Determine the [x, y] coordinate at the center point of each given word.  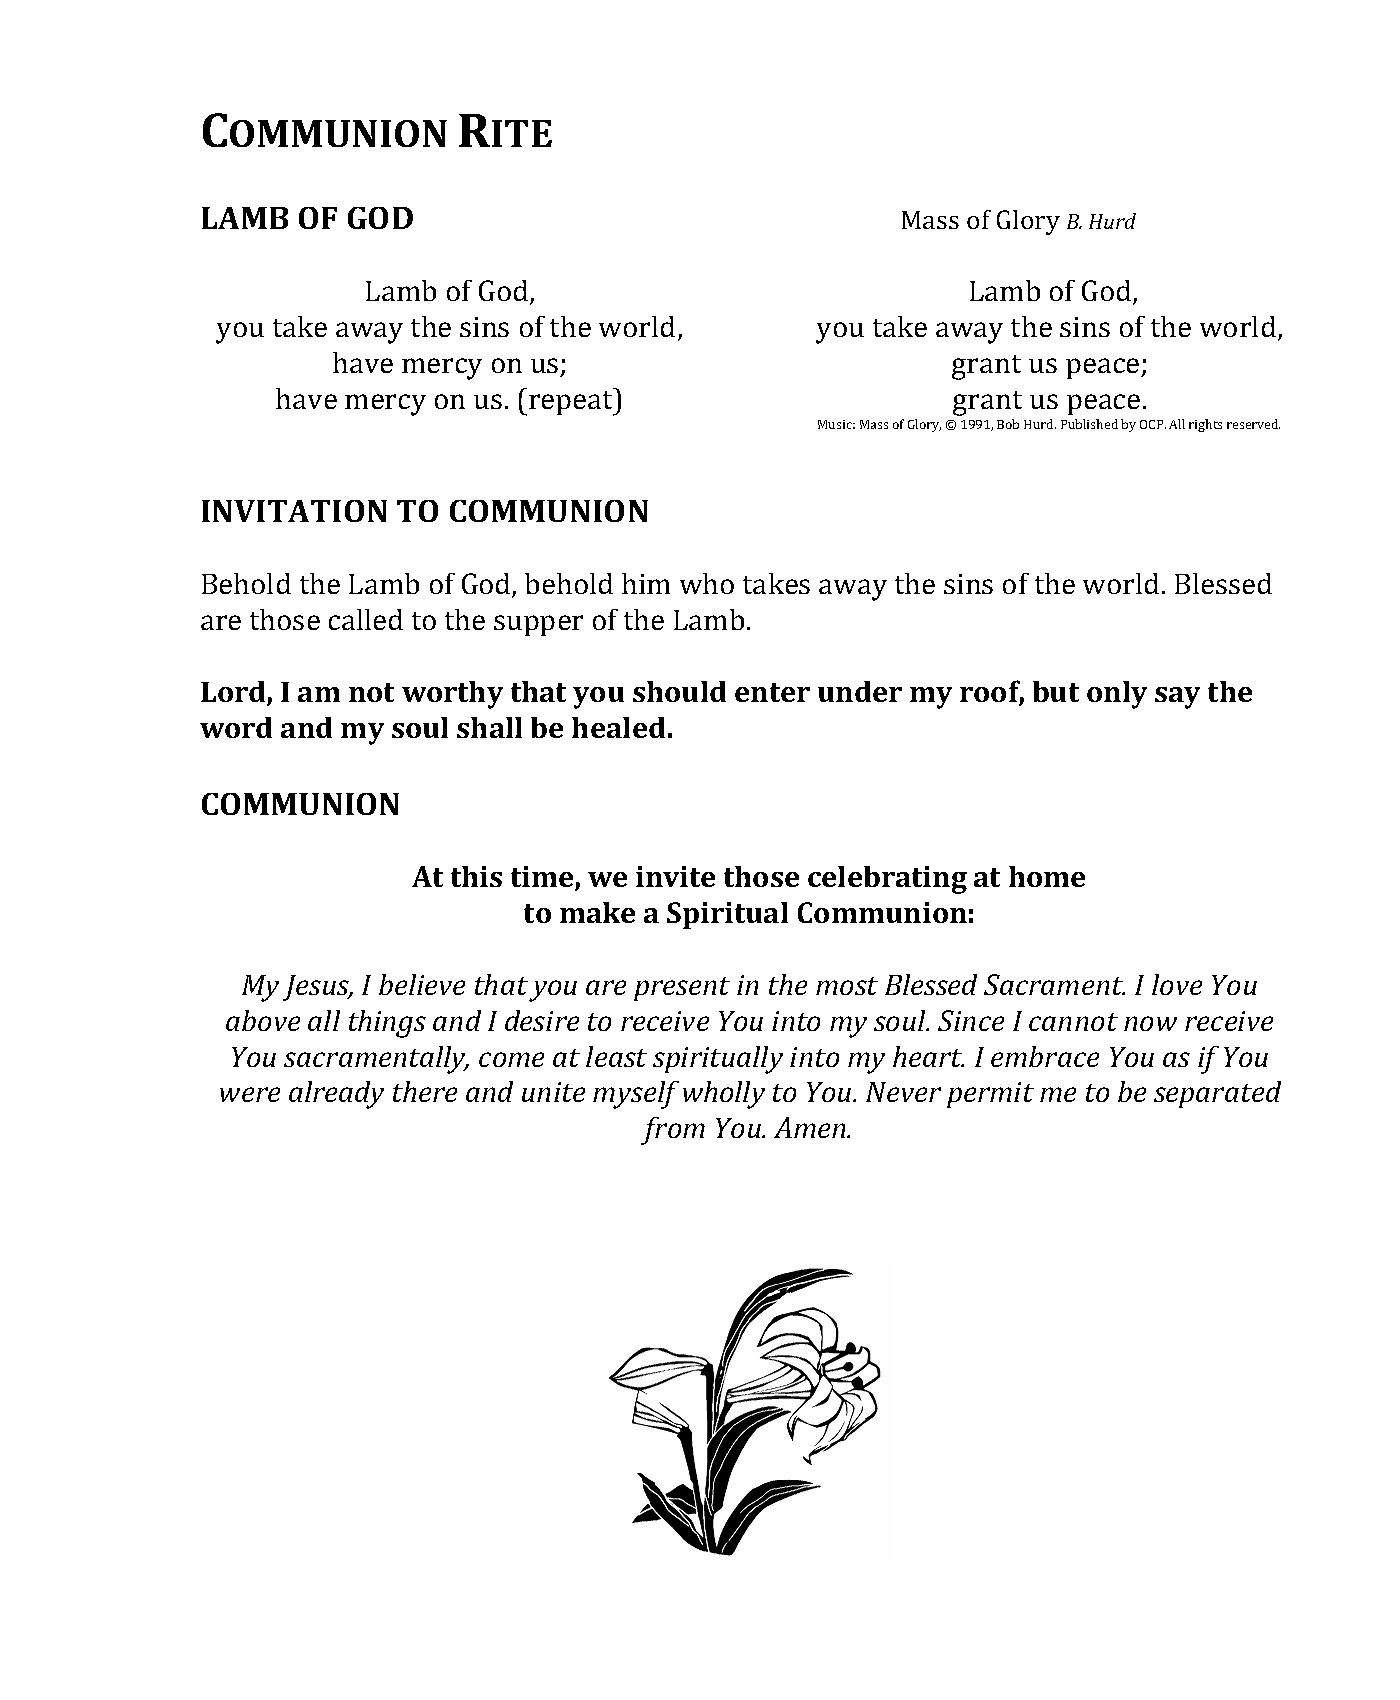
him [646, 583]
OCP [1153, 424]
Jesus [317, 988]
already [336, 1095]
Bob [1008, 424]
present [682, 989]
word [236, 727]
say [1177, 698]
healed [618, 727]
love [1177, 984]
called [366, 619]
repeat [572, 403]
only [1117, 695]
